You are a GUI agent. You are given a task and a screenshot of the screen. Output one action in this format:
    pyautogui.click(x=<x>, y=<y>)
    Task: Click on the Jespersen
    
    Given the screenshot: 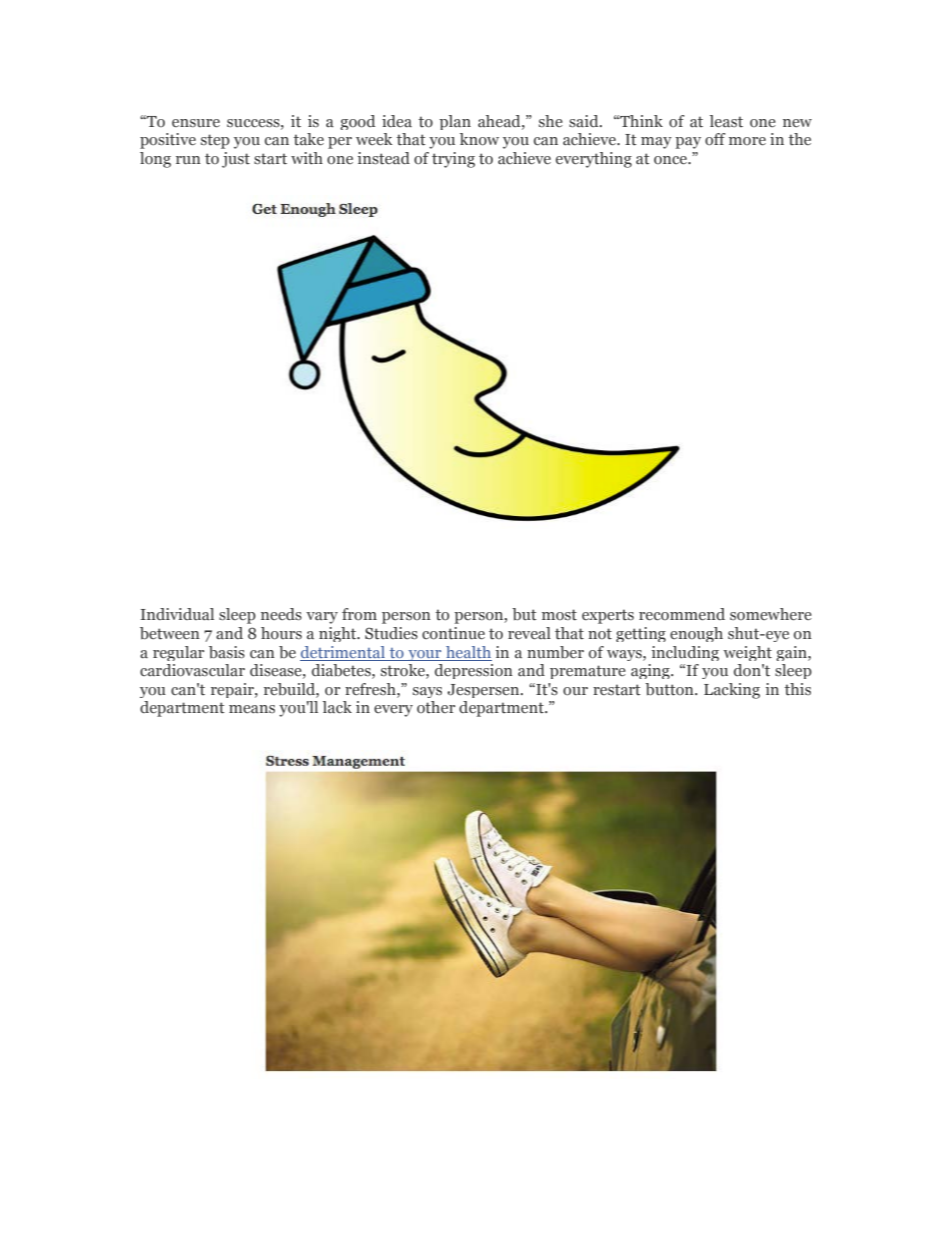 What is the action you would take?
    pyautogui.click(x=484, y=691)
